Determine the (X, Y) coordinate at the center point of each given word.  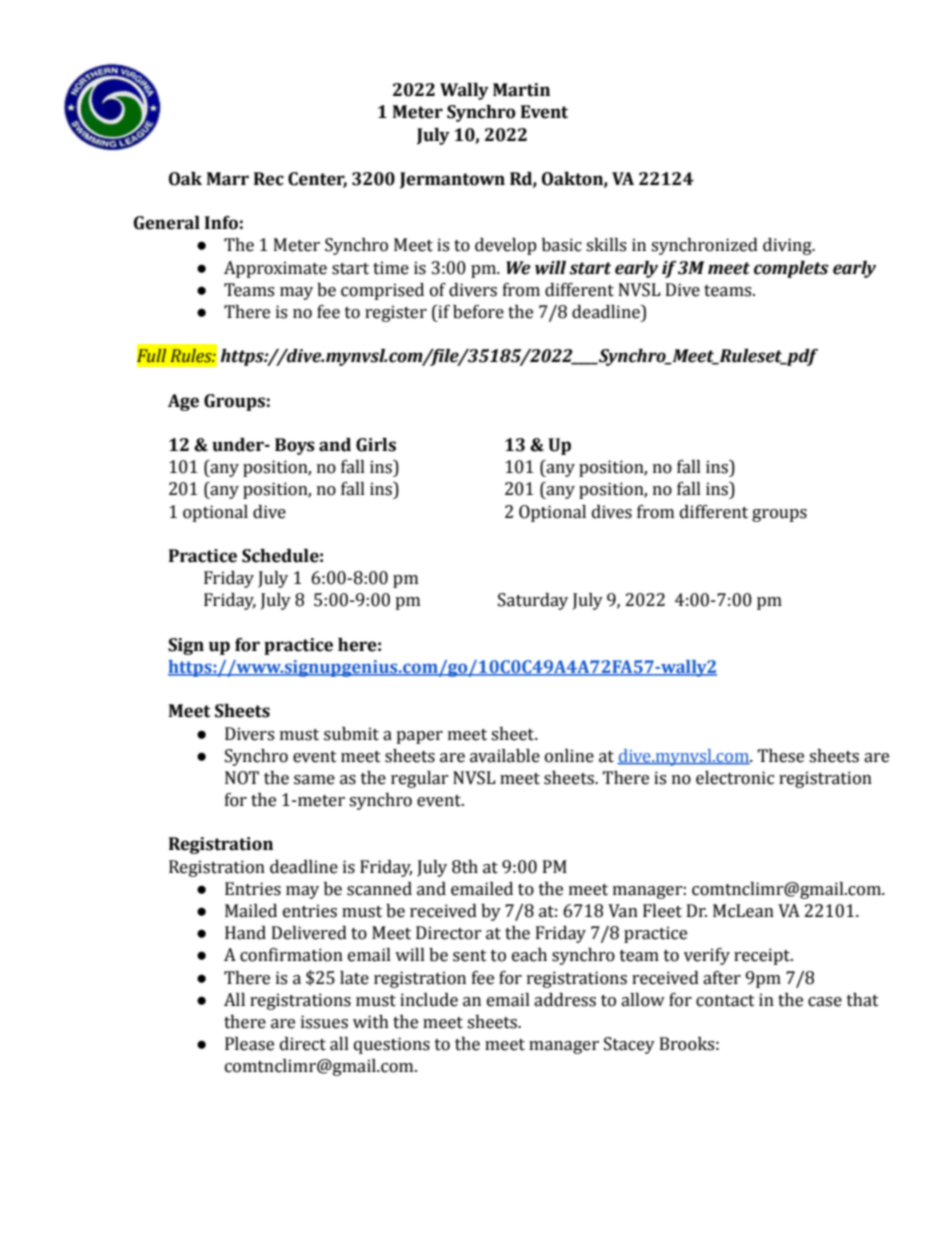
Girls (376, 445)
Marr (228, 179)
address (565, 1000)
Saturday (533, 601)
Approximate (275, 269)
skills (606, 245)
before (478, 312)
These (780, 756)
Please (249, 1044)
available (505, 756)
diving (788, 246)
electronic (735, 778)
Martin (521, 90)
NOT (242, 778)
